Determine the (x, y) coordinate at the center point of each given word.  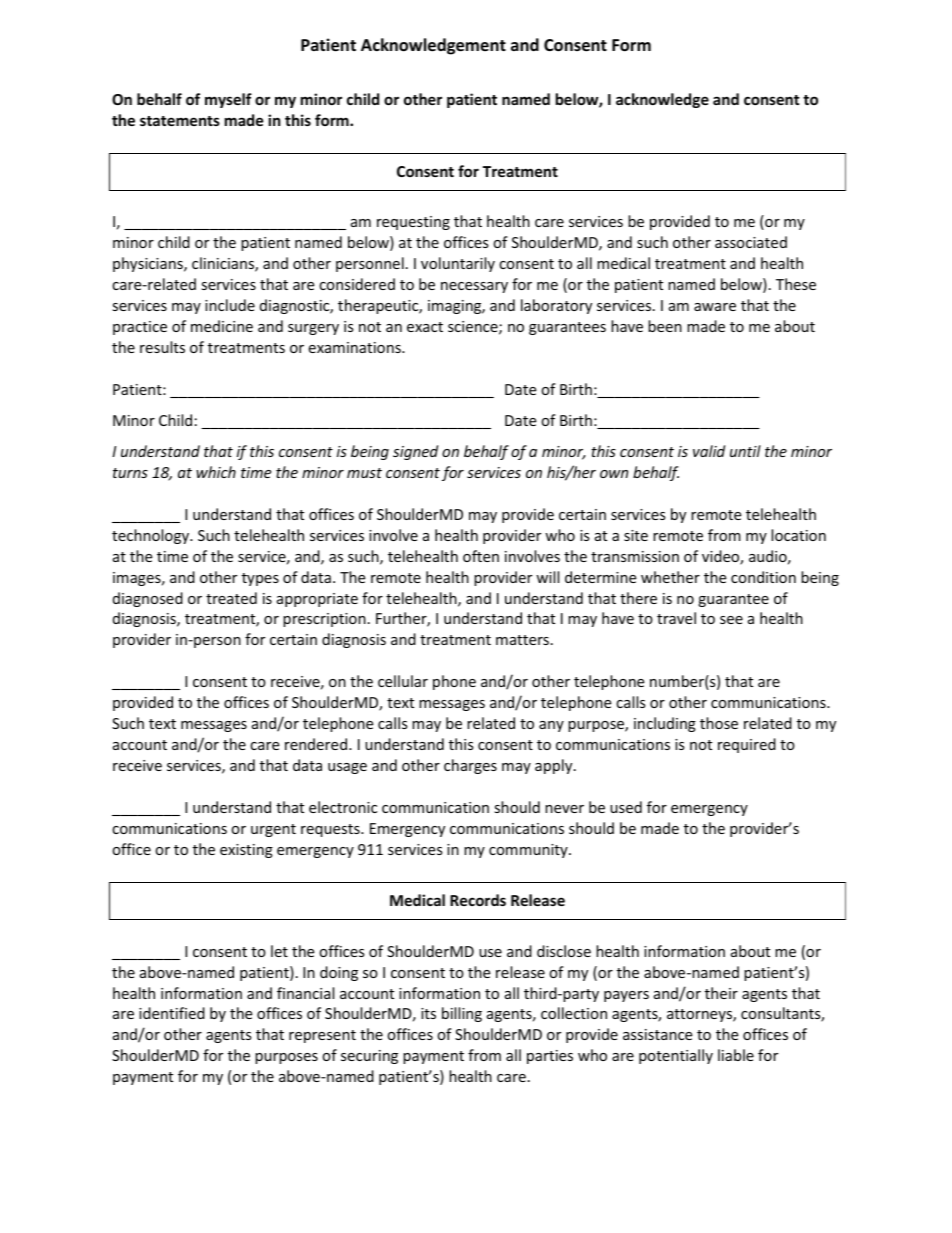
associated (751, 242)
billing (462, 1014)
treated (231, 598)
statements (180, 121)
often (481, 556)
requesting (413, 223)
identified (172, 1013)
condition (763, 577)
